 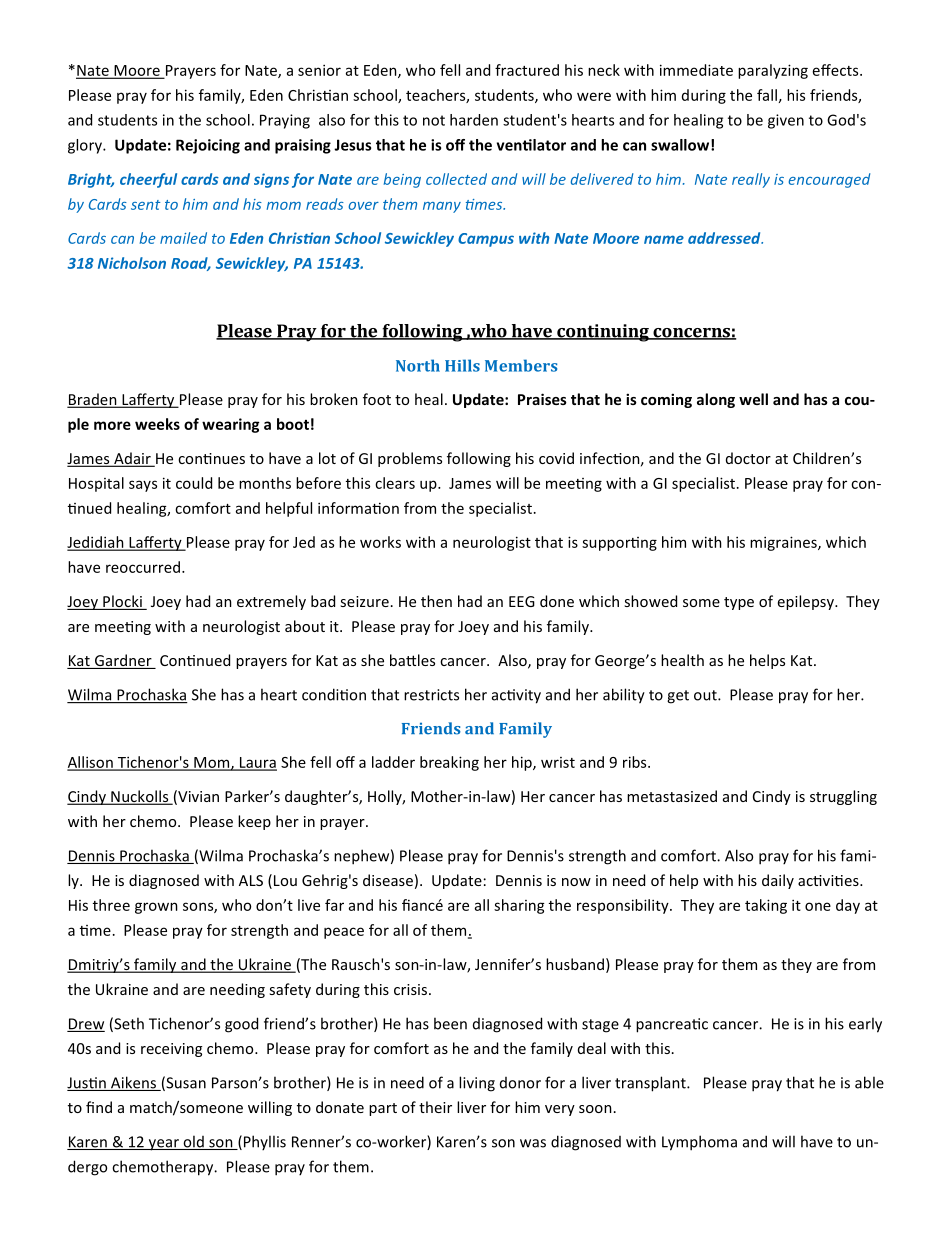 I want to click on Rejoicing, so click(x=208, y=146).
